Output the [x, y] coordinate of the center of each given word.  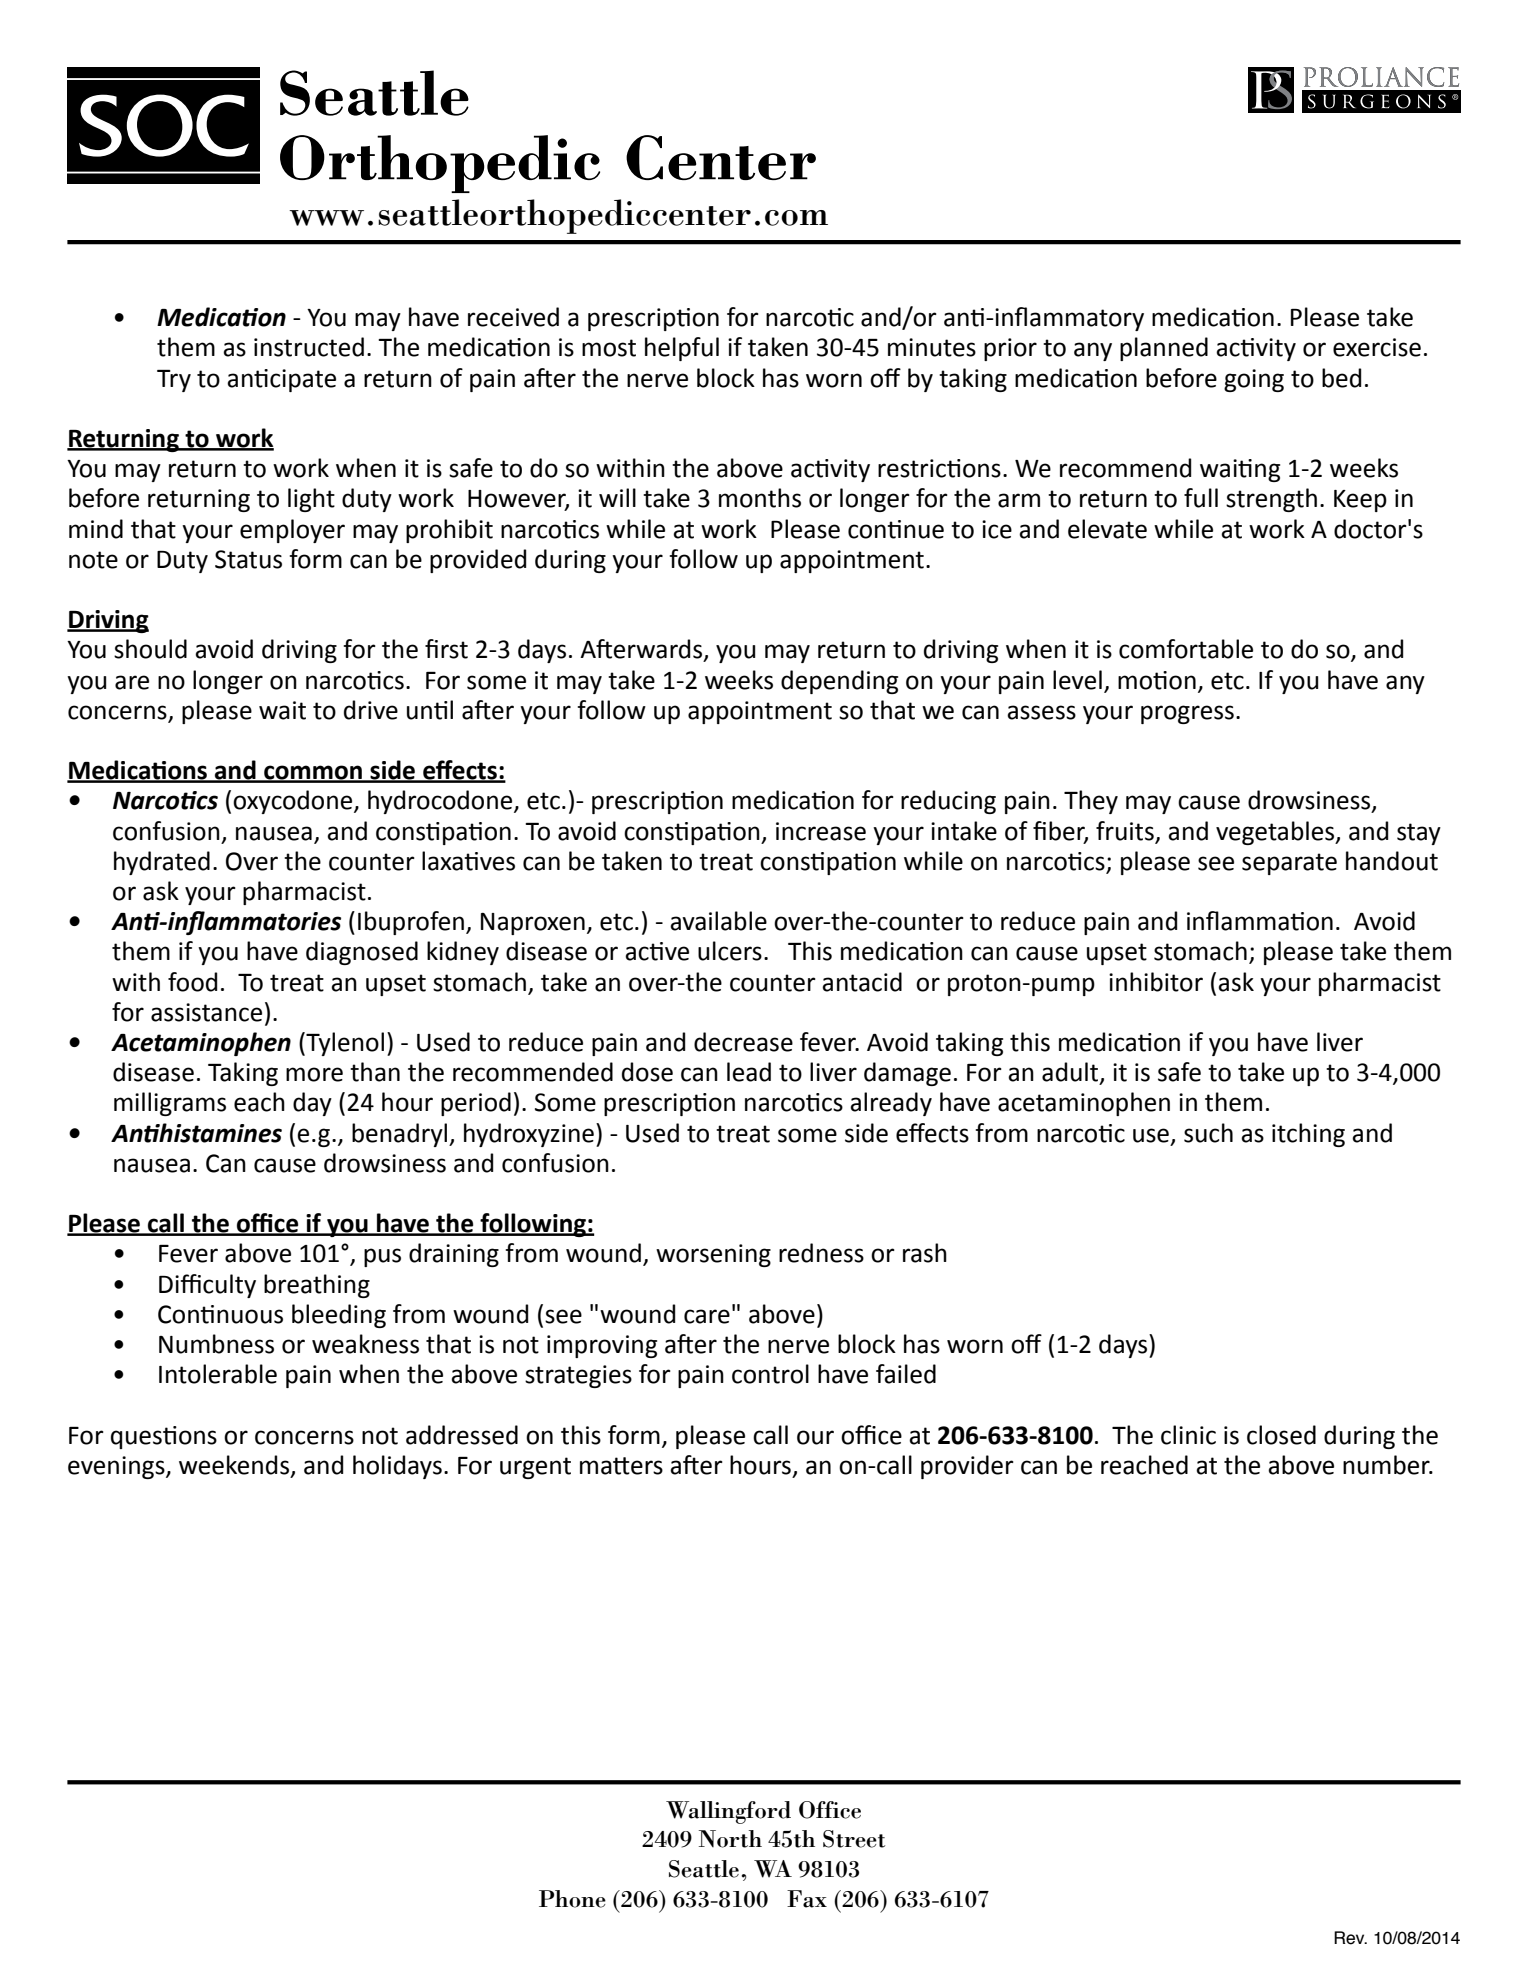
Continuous [220, 1314]
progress [1187, 714]
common [313, 773]
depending [839, 682]
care [707, 1316]
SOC [164, 125]
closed [1281, 1435]
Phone [572, 1899]
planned [1164, 349]
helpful [682, 349]
